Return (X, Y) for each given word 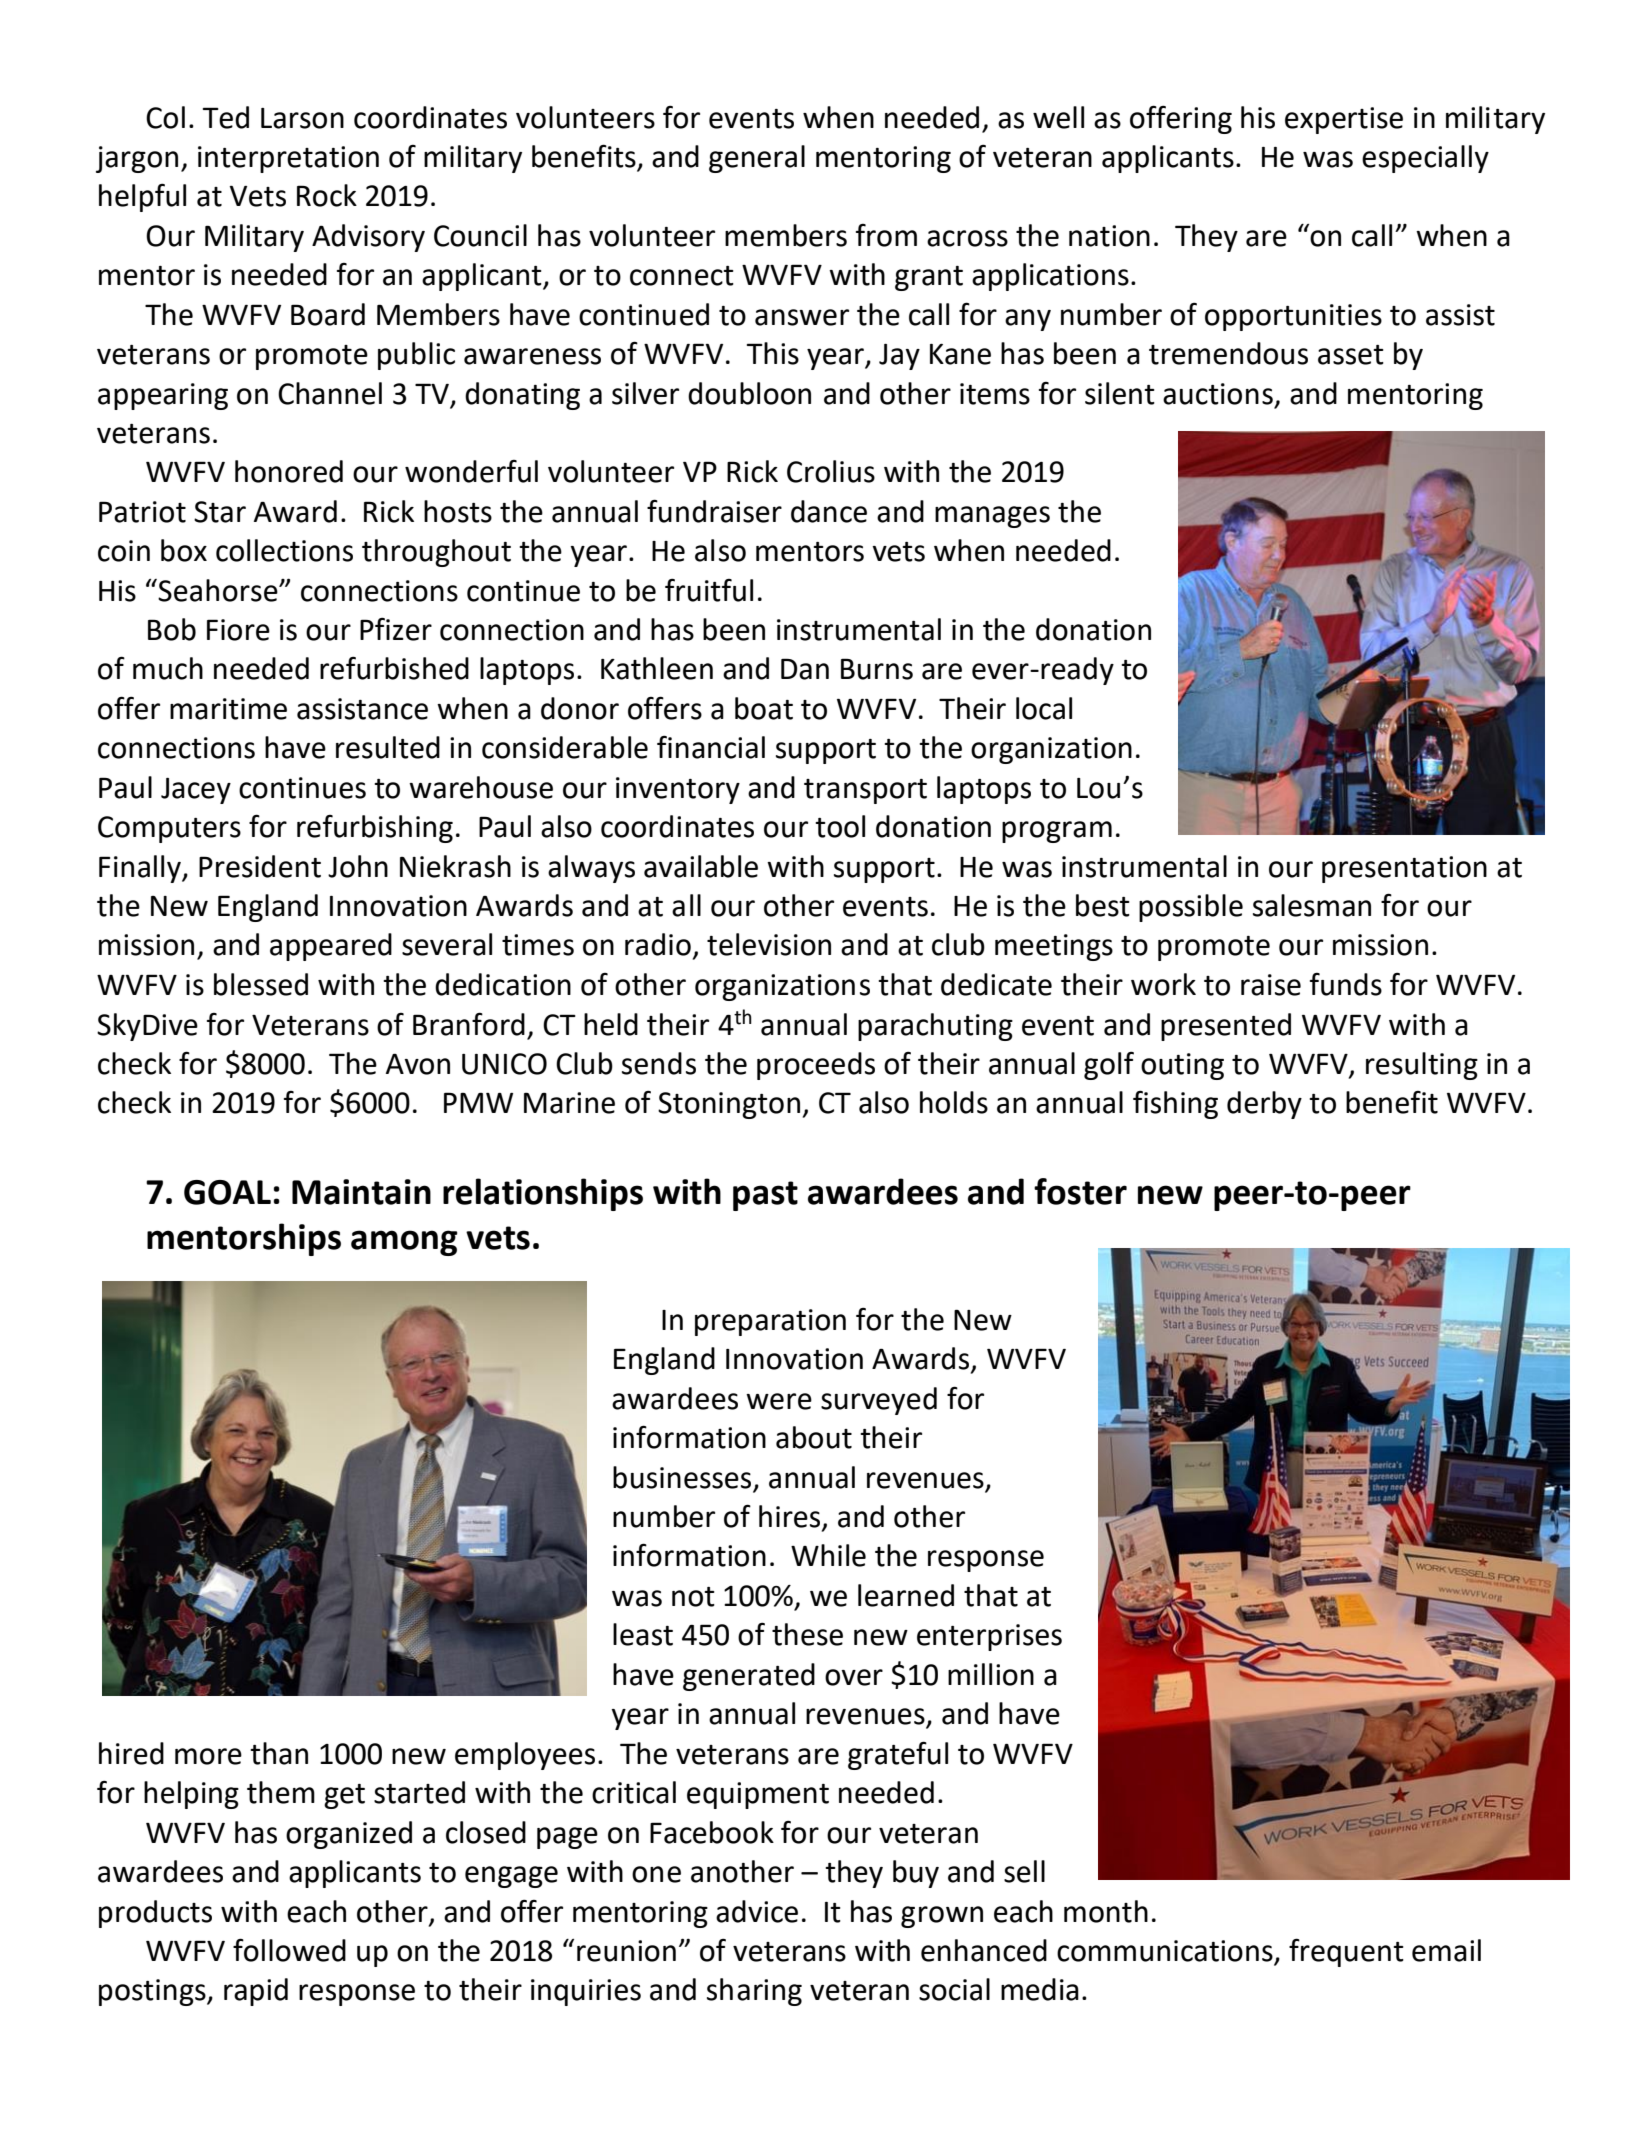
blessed (261, 984)
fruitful (709, 590)
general (757, 159)
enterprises (989, 1637)
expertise (1344, 120)
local (1044, 708)
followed (289, 1950)
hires (791, 1517)
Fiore (238, 630)
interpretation (288, 159)
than (279, 1753)
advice (757, 1911)
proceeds (816, 1066)
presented (1226, 1027)
